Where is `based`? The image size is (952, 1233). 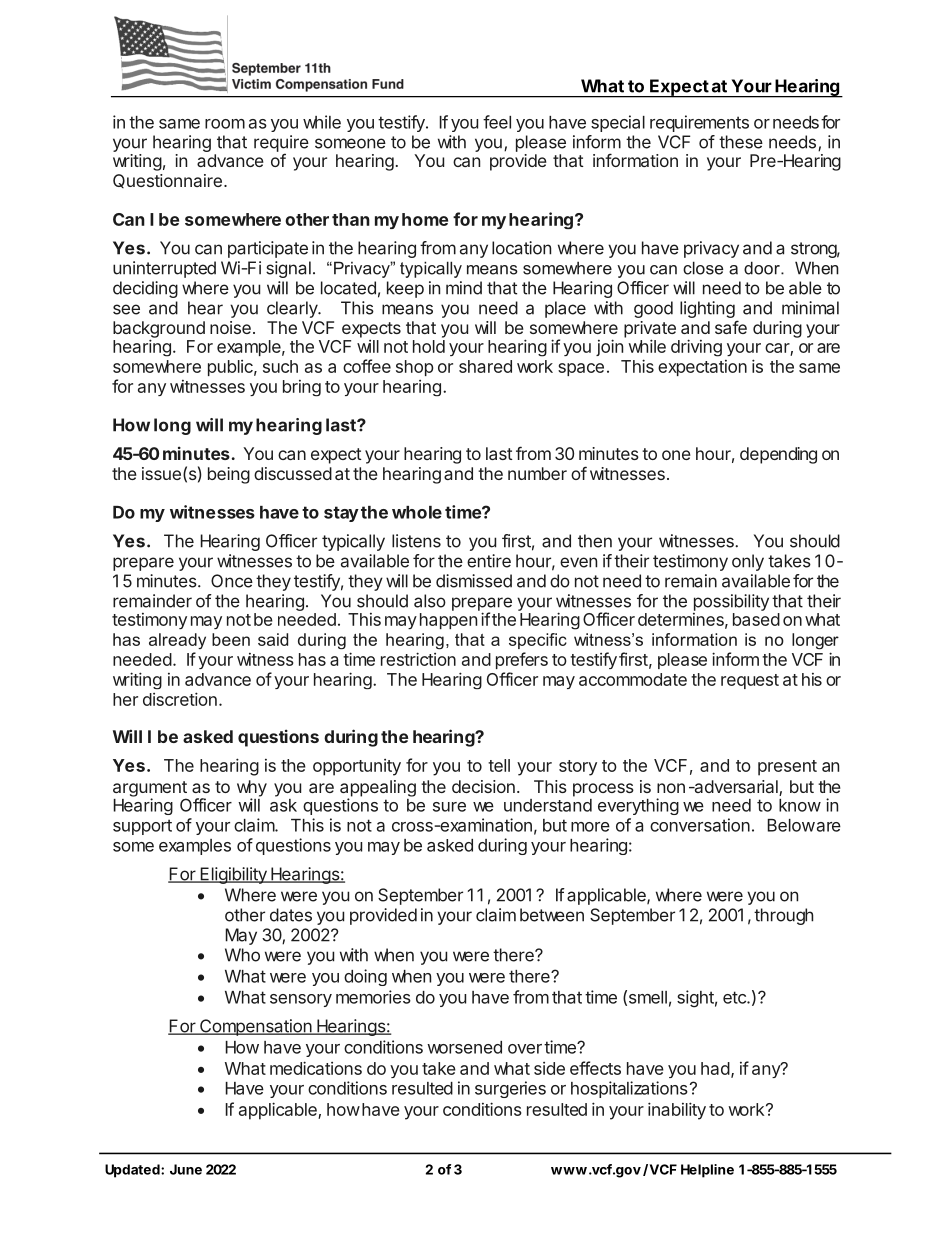
based is located at coordinates (756, 619).
